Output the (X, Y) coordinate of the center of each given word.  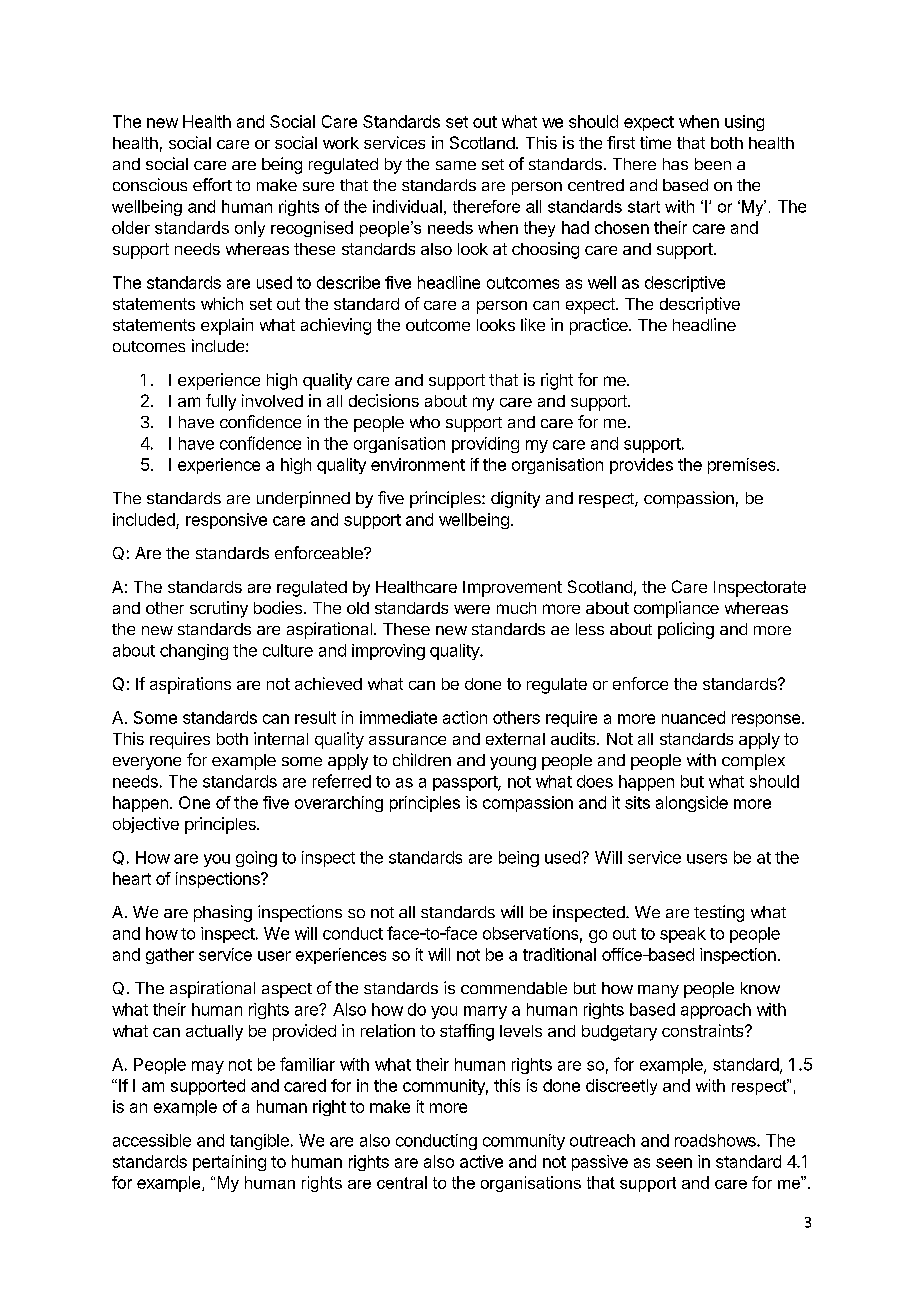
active (481, 1161)
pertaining (229, 1163)
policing (686, 630)
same (456, 165)
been (713, 164)
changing (194, 652)
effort (212, 184)
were (472, 609)
